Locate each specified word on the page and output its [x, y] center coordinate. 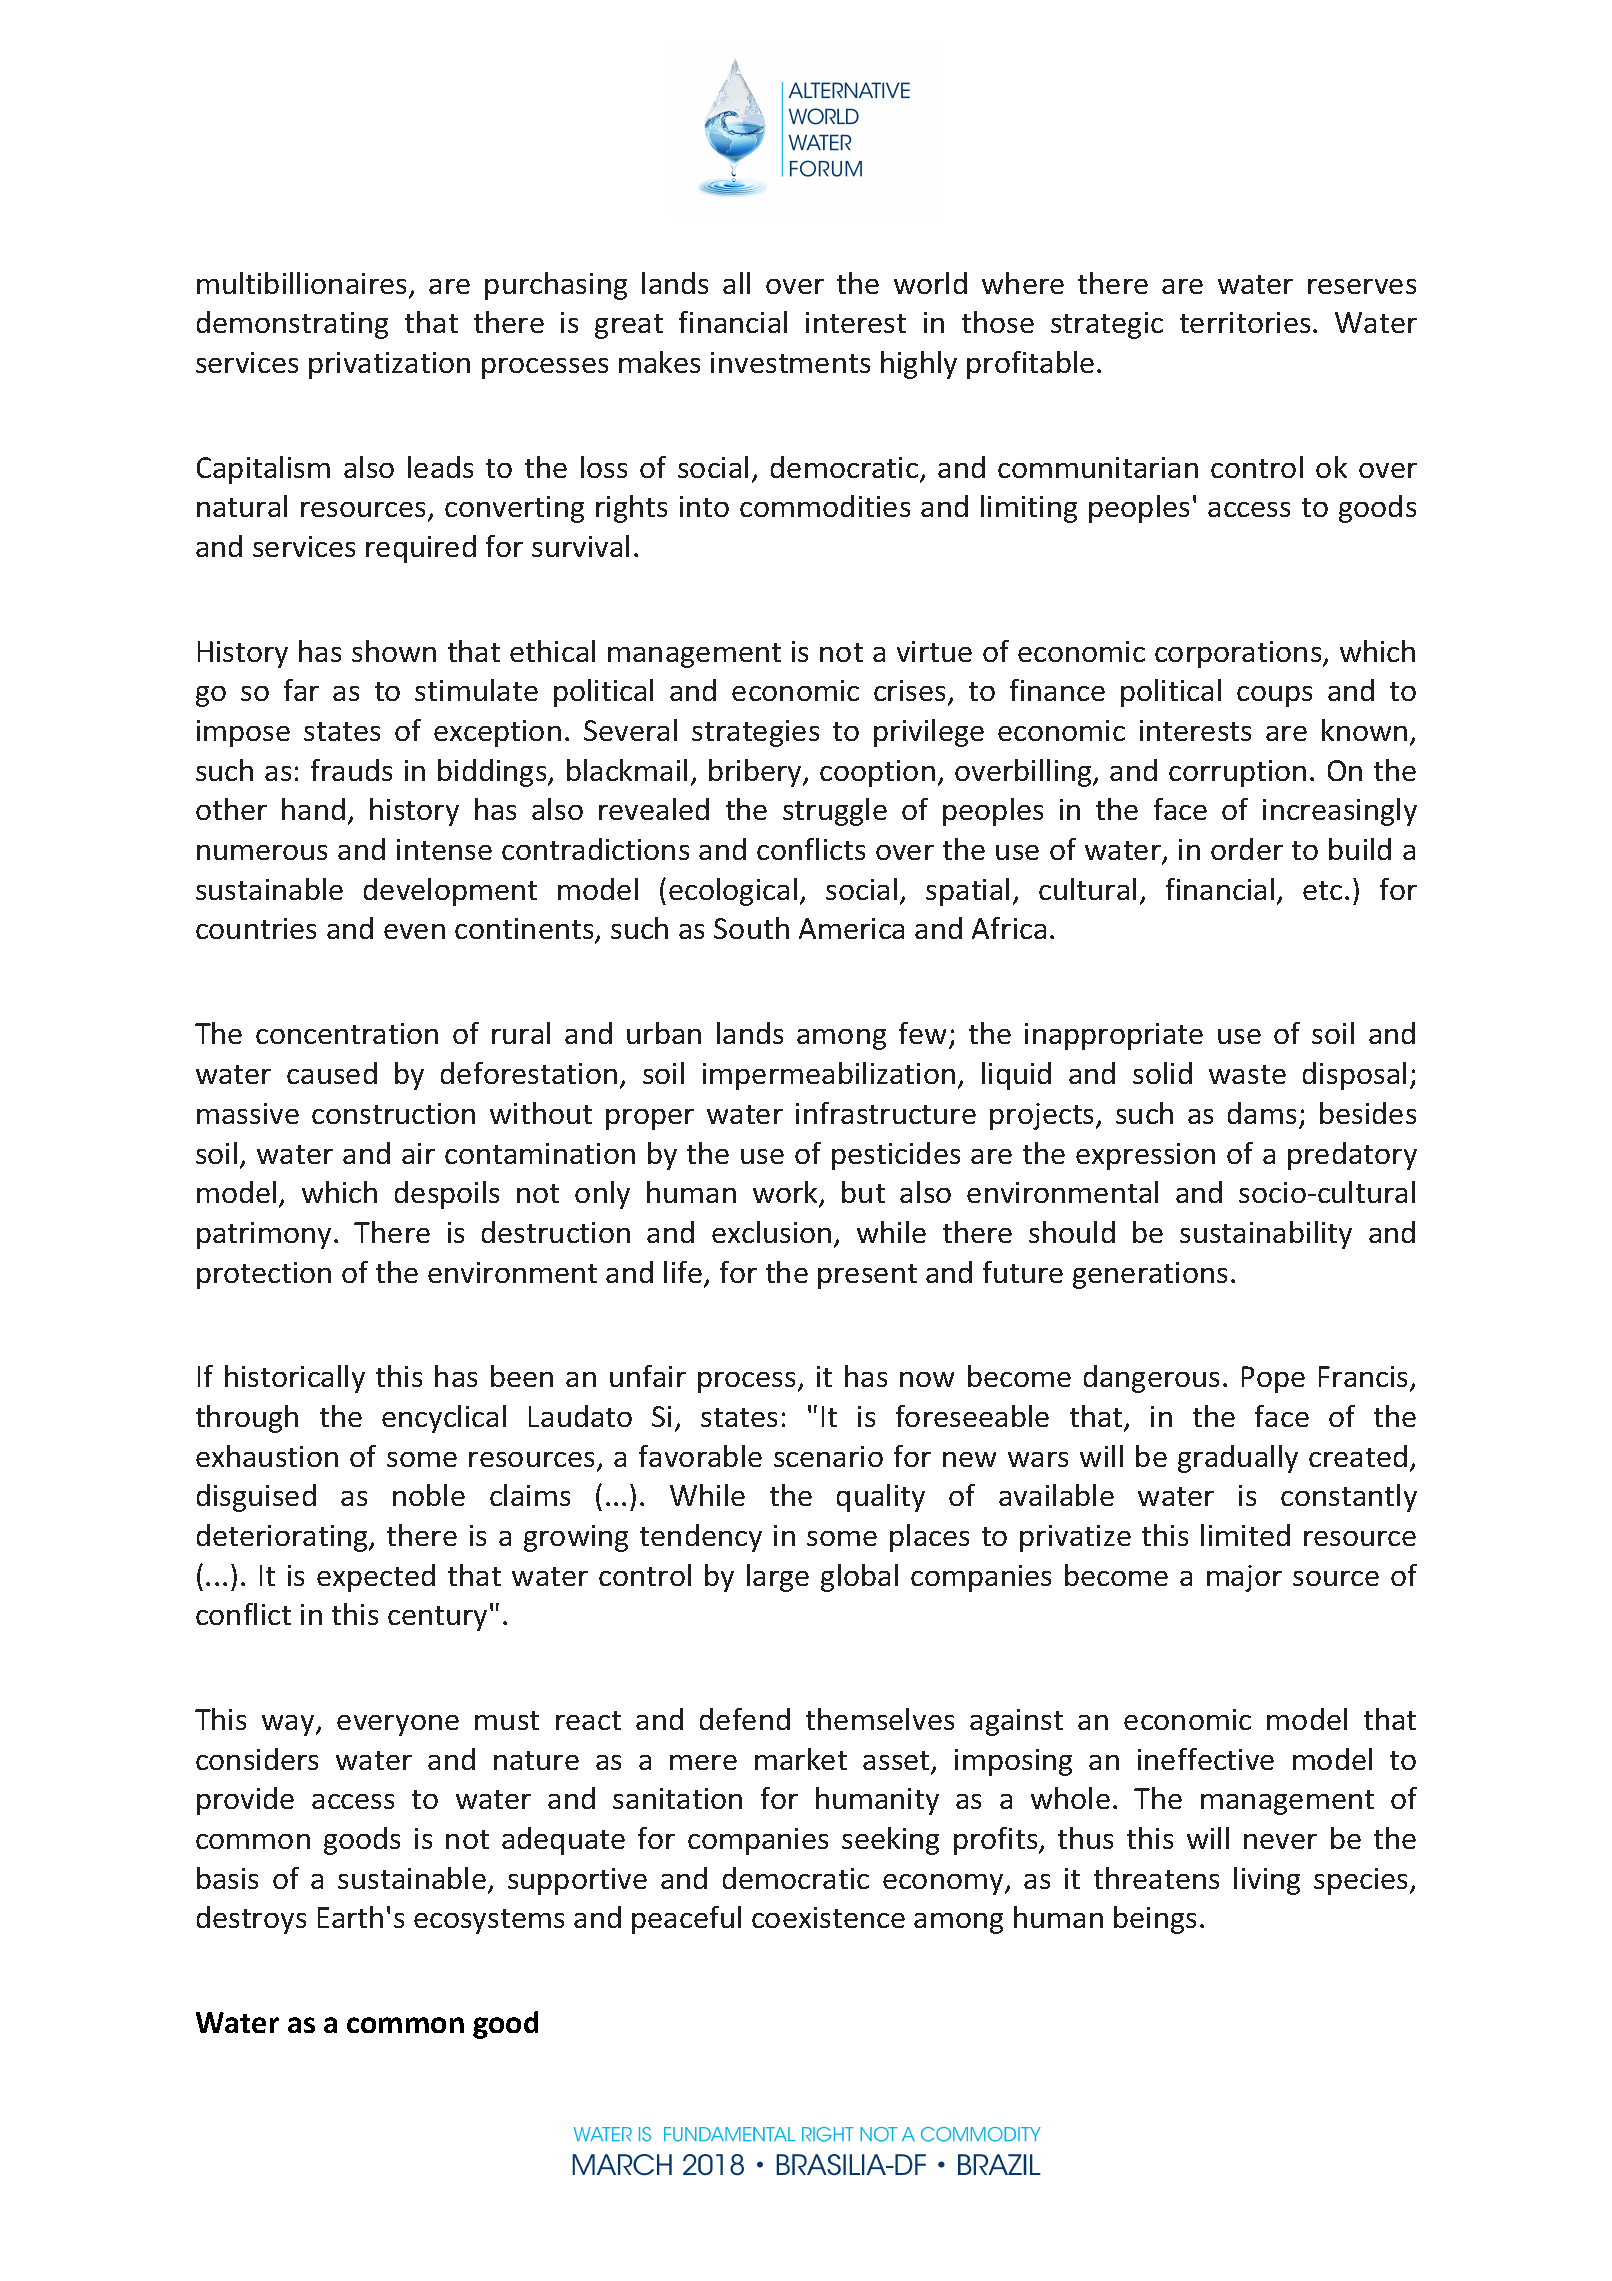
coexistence [828, 1917]
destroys [251, 1920]
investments [790, 362]
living [1267, 1881]
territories [1245, 322]
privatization [389, 365]
